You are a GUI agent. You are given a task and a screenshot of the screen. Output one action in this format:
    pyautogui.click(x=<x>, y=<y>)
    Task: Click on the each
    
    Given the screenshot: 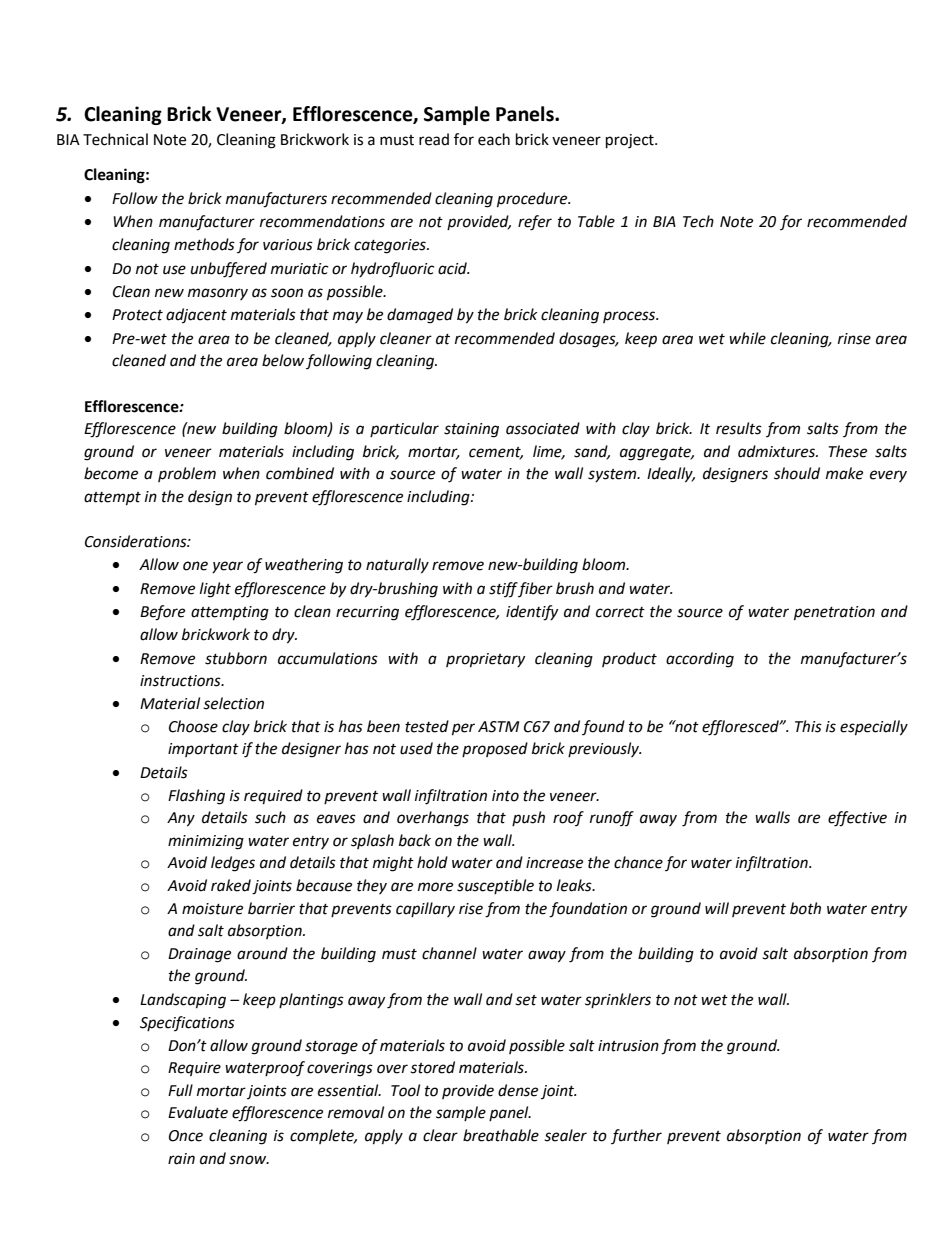 What is the action you would take?
    pyautogui.click(x=494, y=139)
